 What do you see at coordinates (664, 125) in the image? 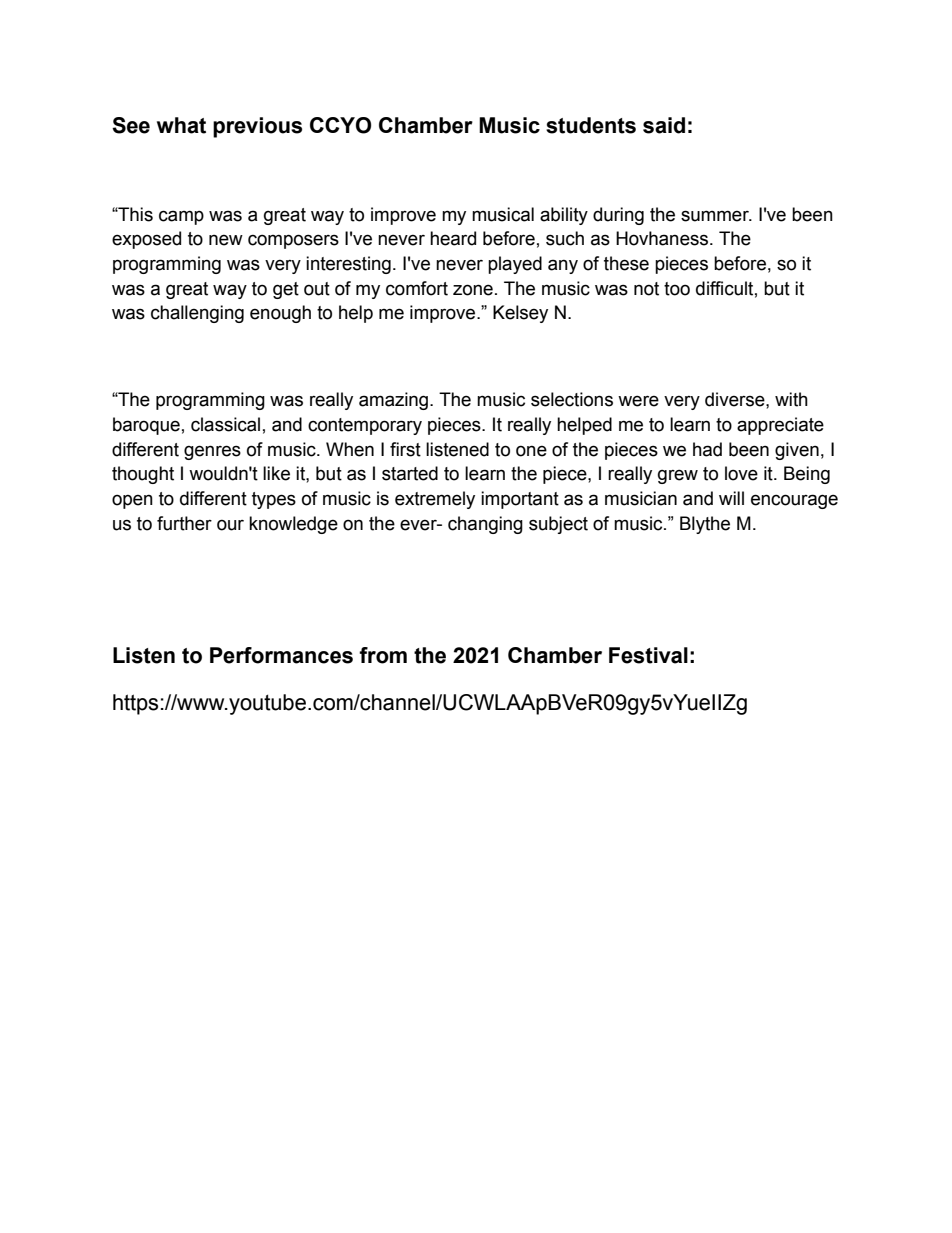
I see `said` at bounding box center [664, 125].
